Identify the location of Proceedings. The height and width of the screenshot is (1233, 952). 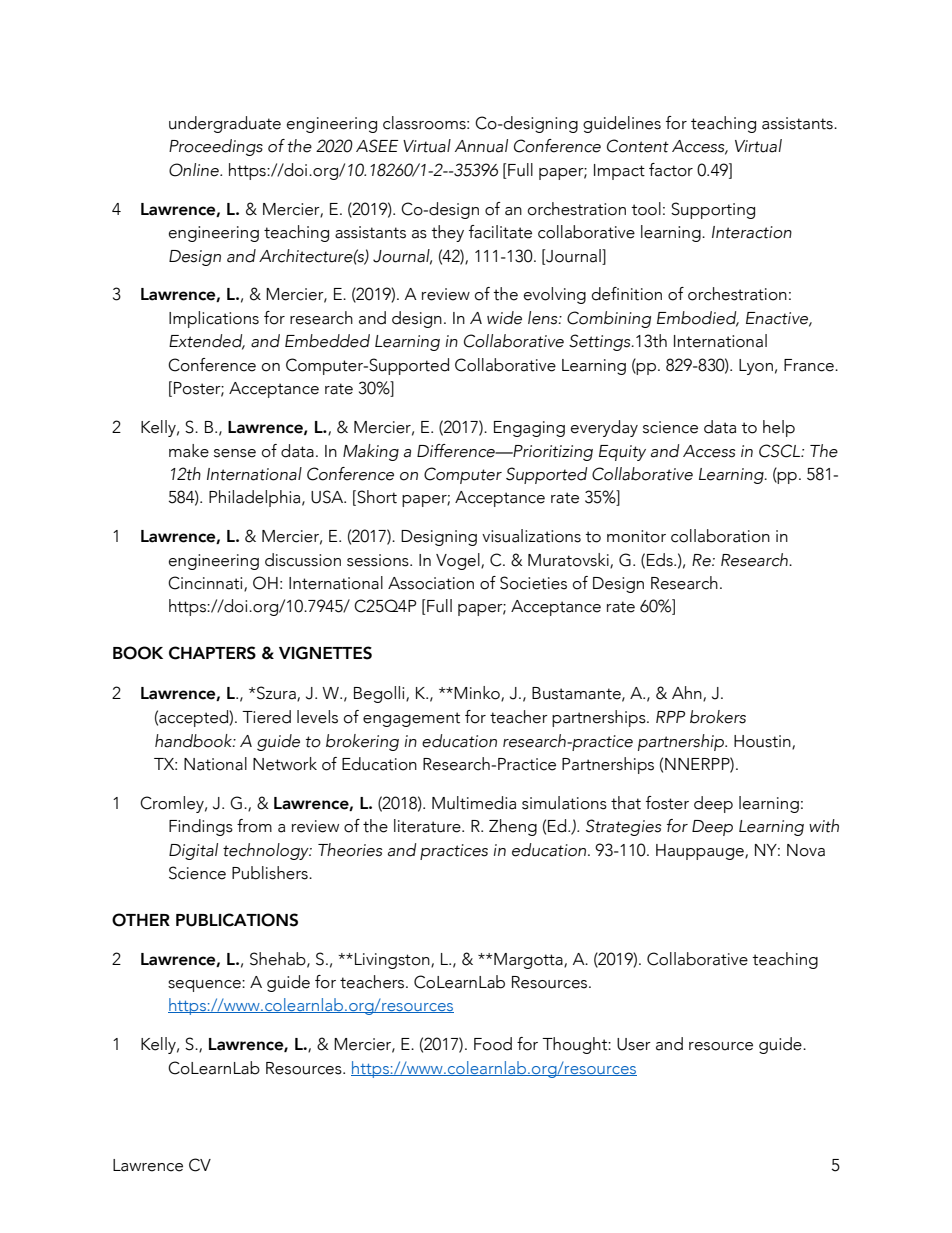
(216, 147).
